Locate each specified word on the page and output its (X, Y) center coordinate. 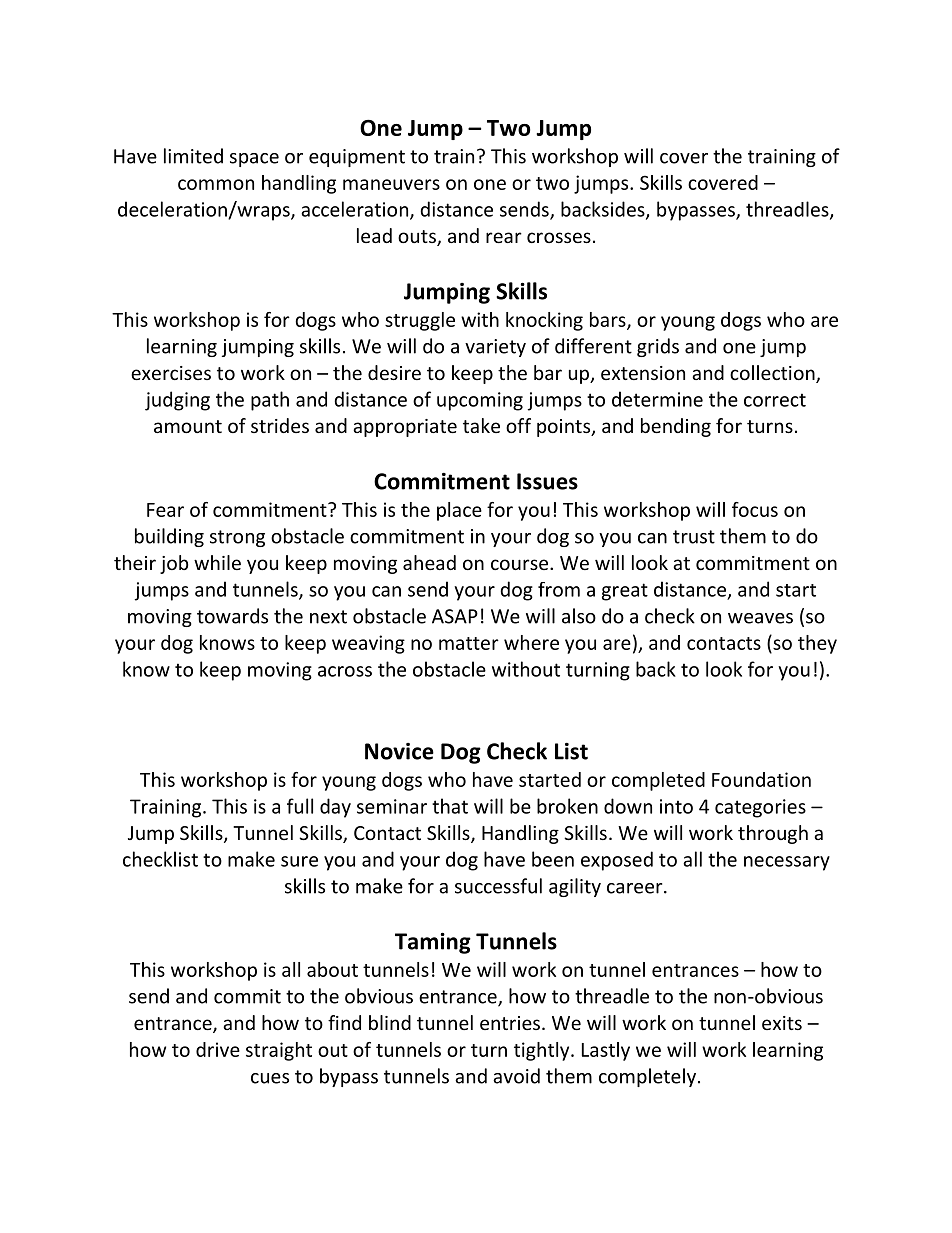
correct (775, 400)
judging (177, 401)
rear (504, 237)
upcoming (480, 401)
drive (218, 1049)
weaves (760, 618)
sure (299, 861)
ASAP (455, 616)
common (216, 184)
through (773, 834)
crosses (559, 237)
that (450, 806)
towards (232, 616)
